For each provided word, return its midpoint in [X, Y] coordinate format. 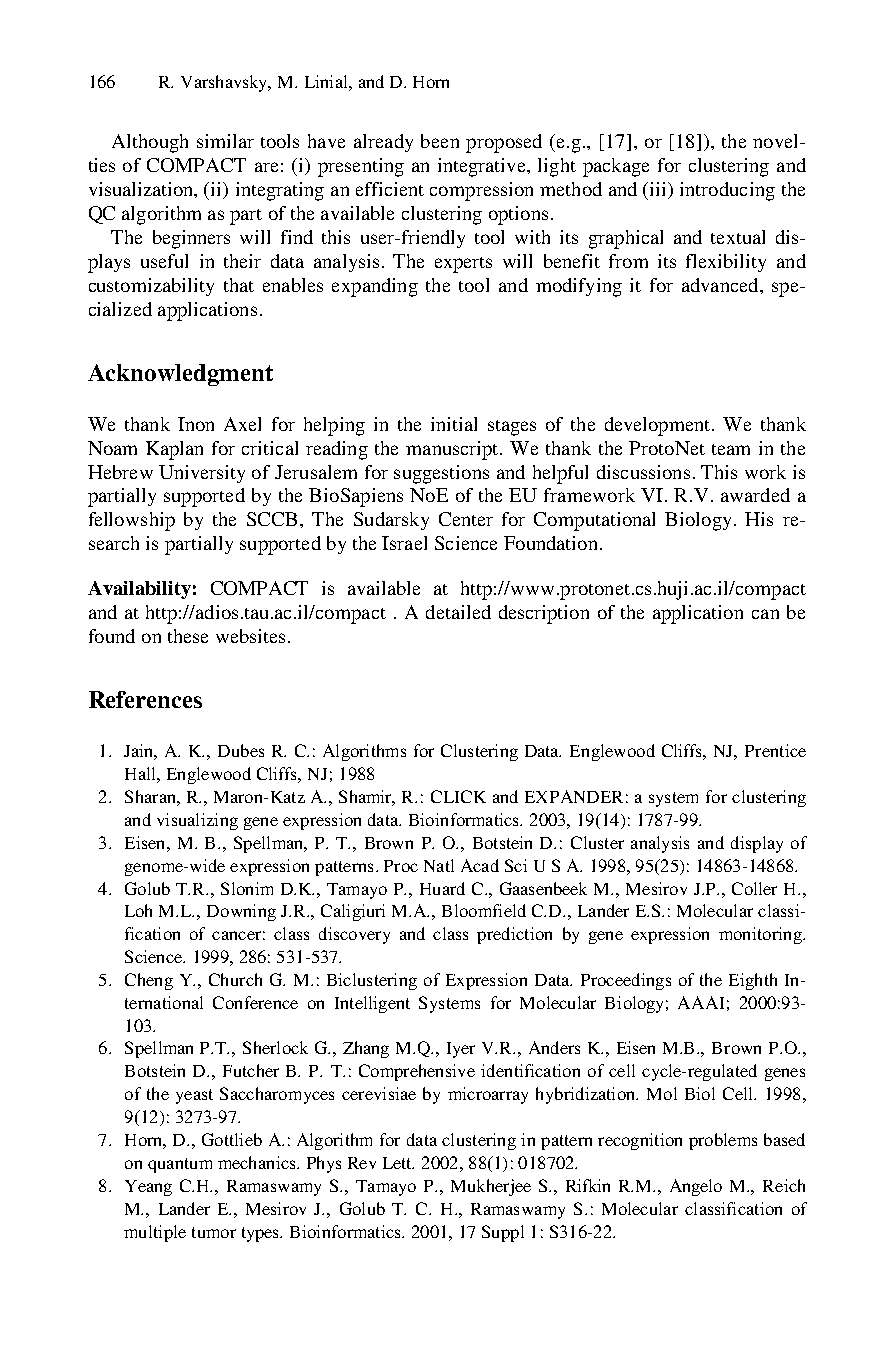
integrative [483, 167]
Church [235, 979]
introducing [727, 191]
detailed [458, 612]
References [145, 699]
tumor [214, 1232]
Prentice [775, 750]
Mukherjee [491, 1187]
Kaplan [174, 450]
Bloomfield [484, 910]
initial [454, 424]
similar [225, 141]
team [731, 449]
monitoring [761, 935]
